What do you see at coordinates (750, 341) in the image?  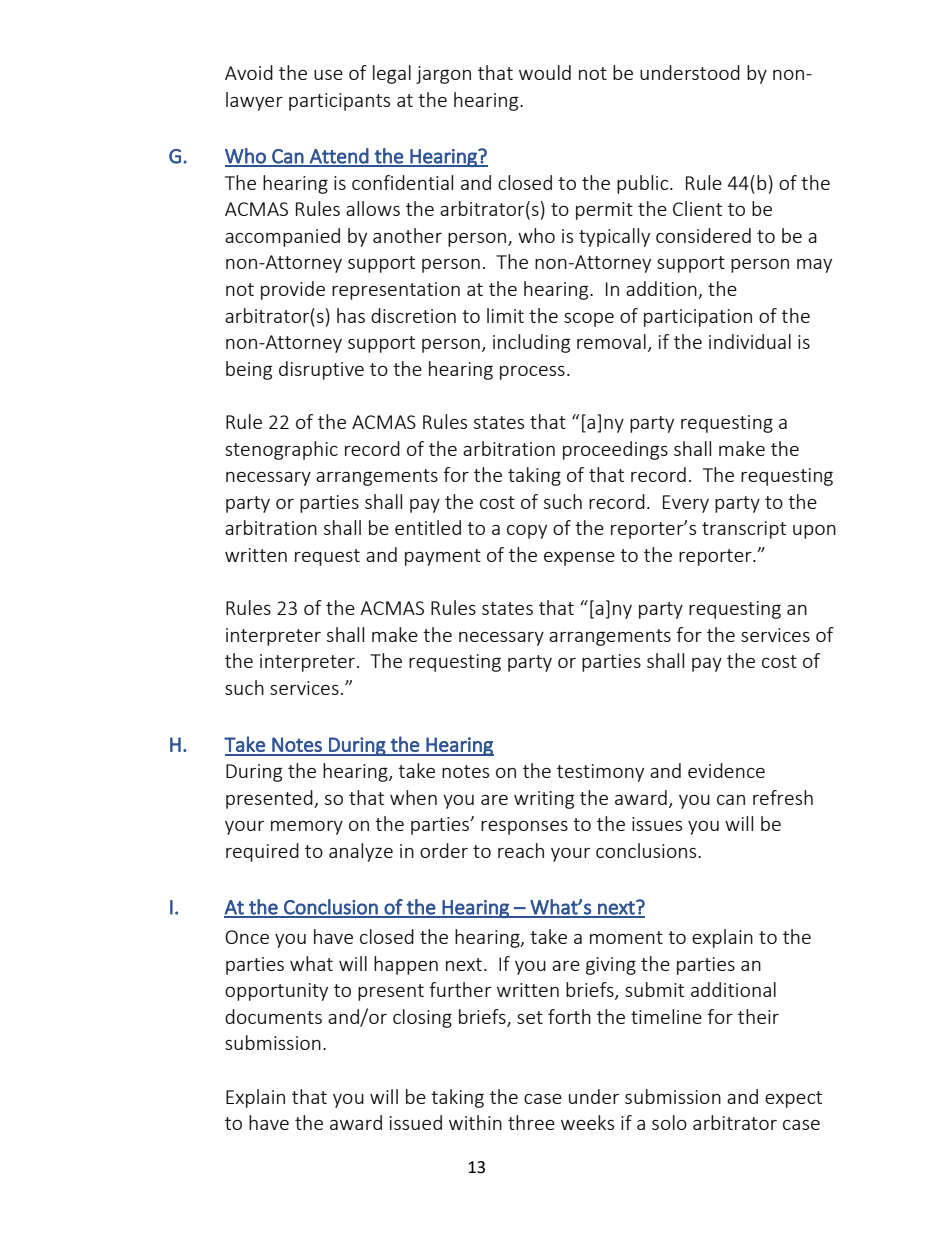 I see `individual` at bounding box center [750, 341].
